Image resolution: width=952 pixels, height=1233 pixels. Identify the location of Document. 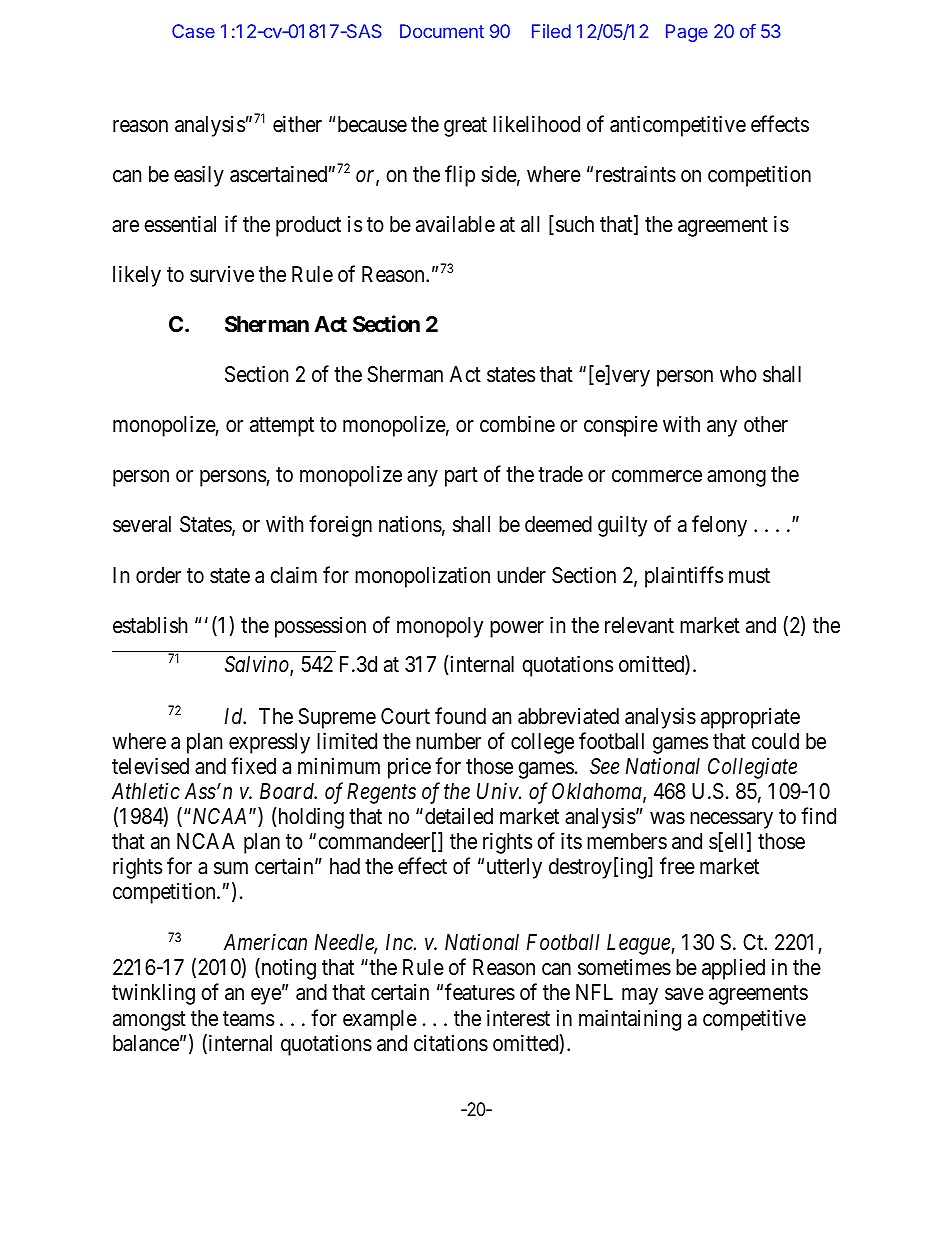
(442, 31).
